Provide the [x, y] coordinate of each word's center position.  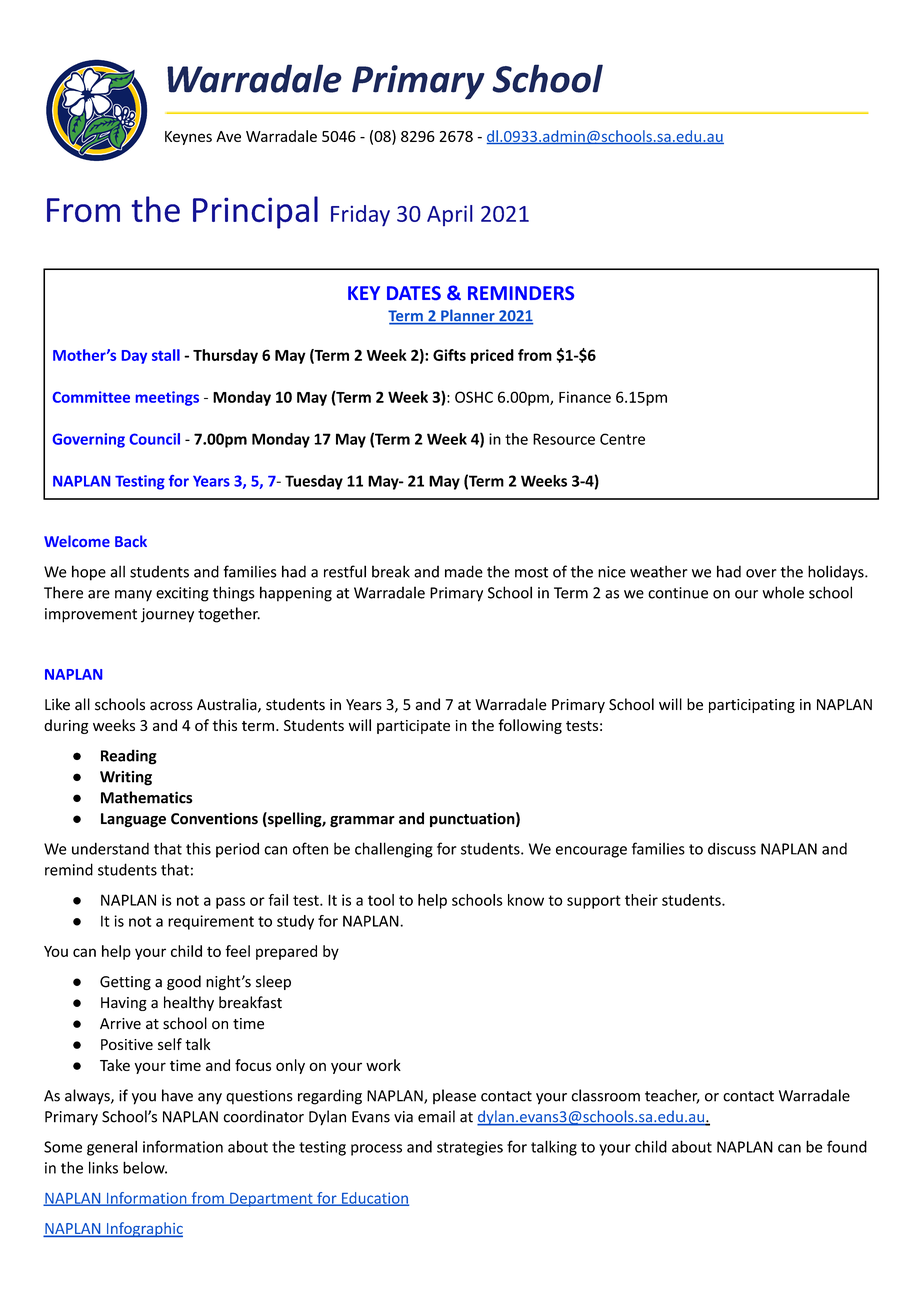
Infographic [143, 1229]
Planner [468, 316]
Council [155, 439]
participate [413, 727]
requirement [211, 922]
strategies [470, 1148]
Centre [622, 439]
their [641, 900]
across [171, 706]
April [450, 215]
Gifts [449, 355]
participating [752, 706]
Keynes [188, 138]
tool [381, 900]
